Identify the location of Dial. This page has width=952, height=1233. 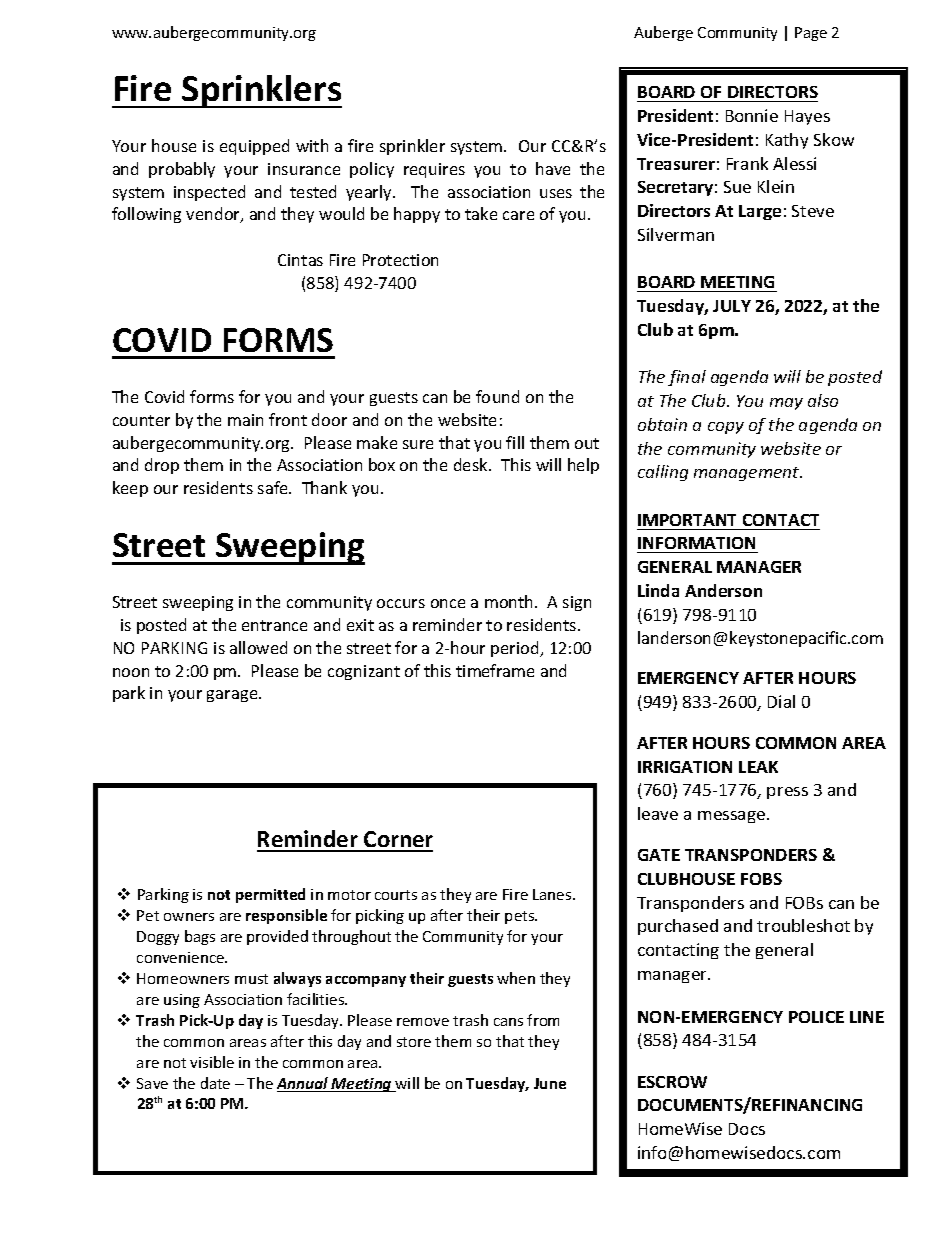
(781, 701).
